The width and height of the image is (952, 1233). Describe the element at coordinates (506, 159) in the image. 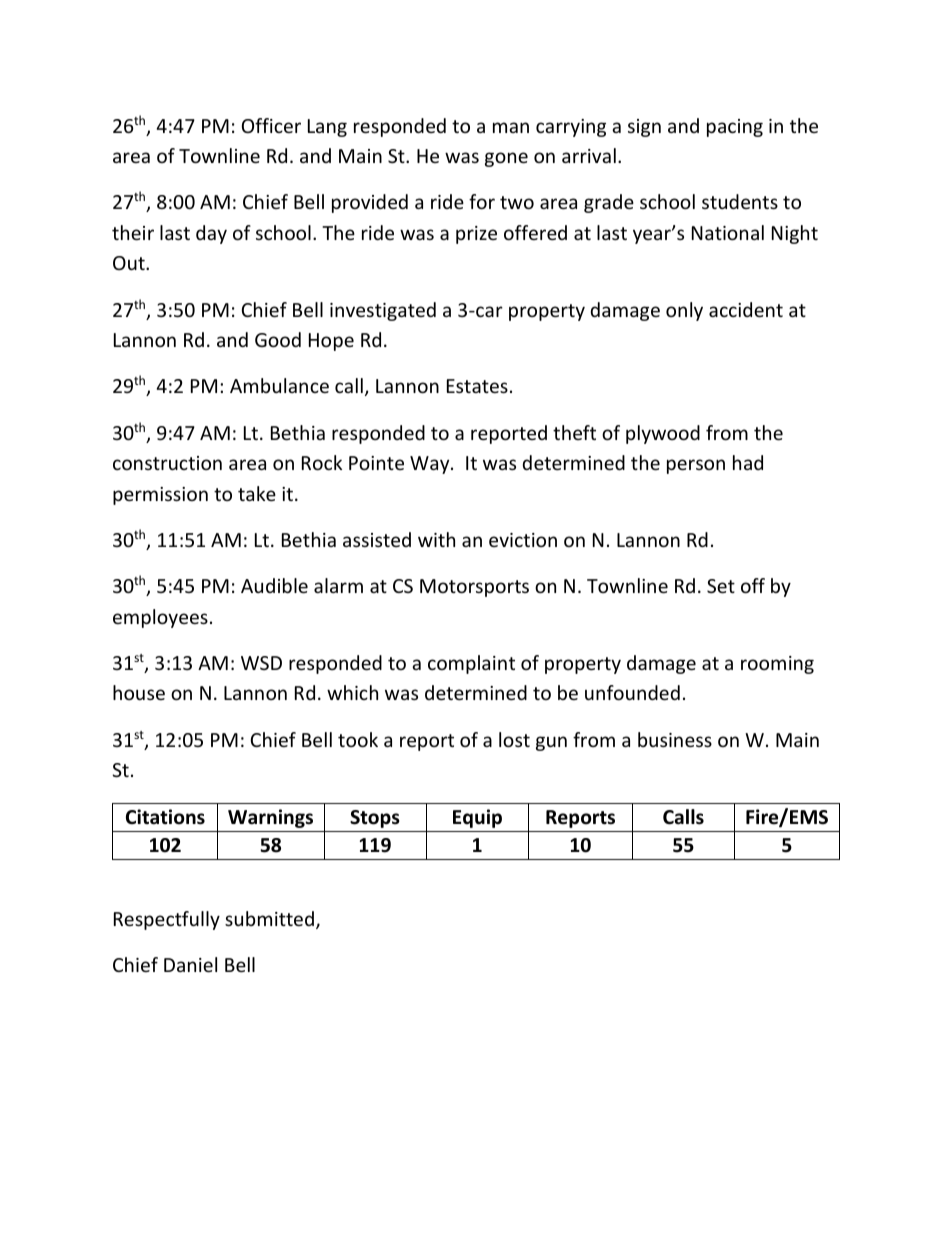

I see `gone` at that location.
